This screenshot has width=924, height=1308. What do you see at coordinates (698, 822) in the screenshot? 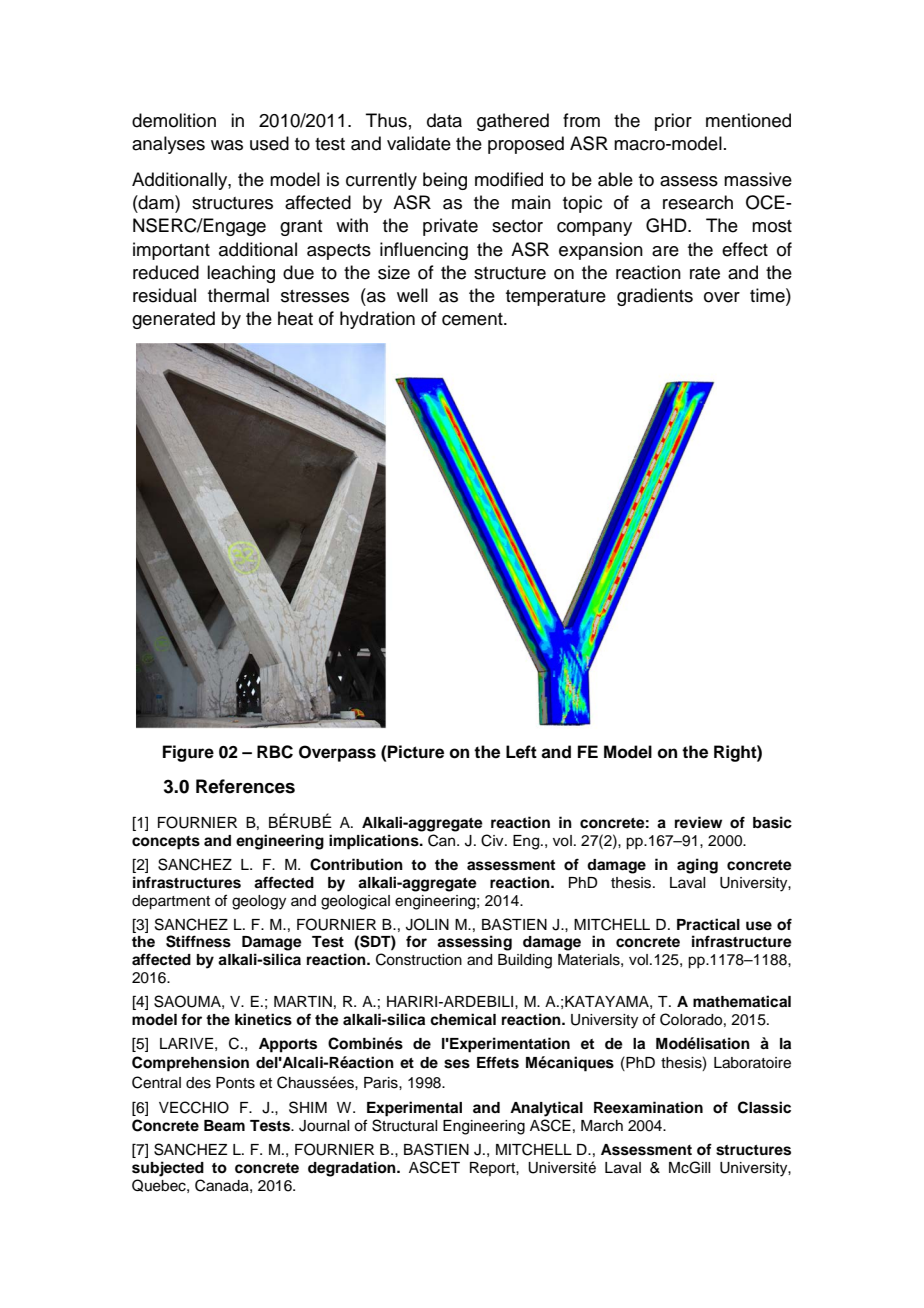
I see `review` at bounding box center [698, 822].
